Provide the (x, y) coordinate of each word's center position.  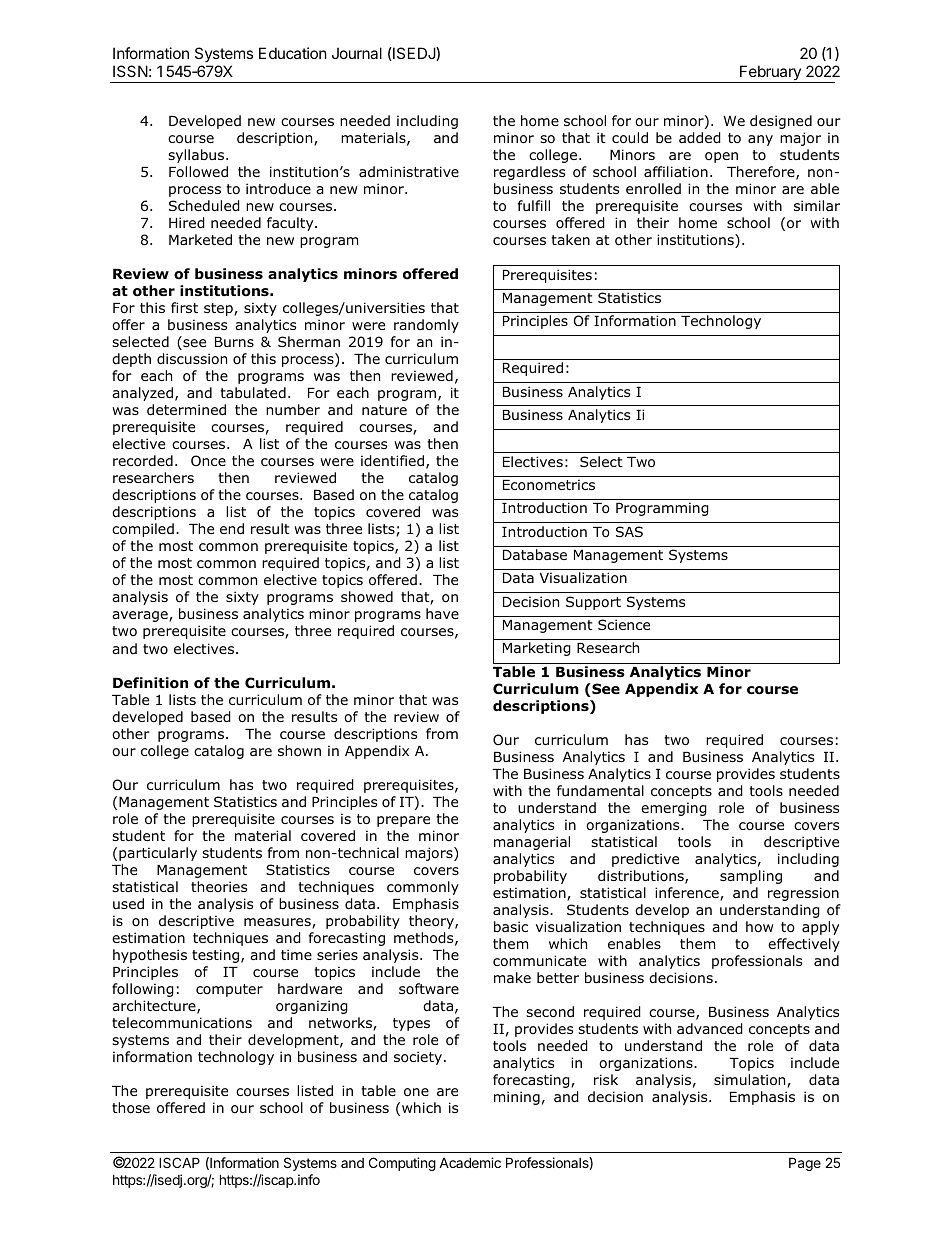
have (442, 613)
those (131, 1108)
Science (624, 624)
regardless (529, 173)
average (141, 616)
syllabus (197, 156)
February (770, 74)
